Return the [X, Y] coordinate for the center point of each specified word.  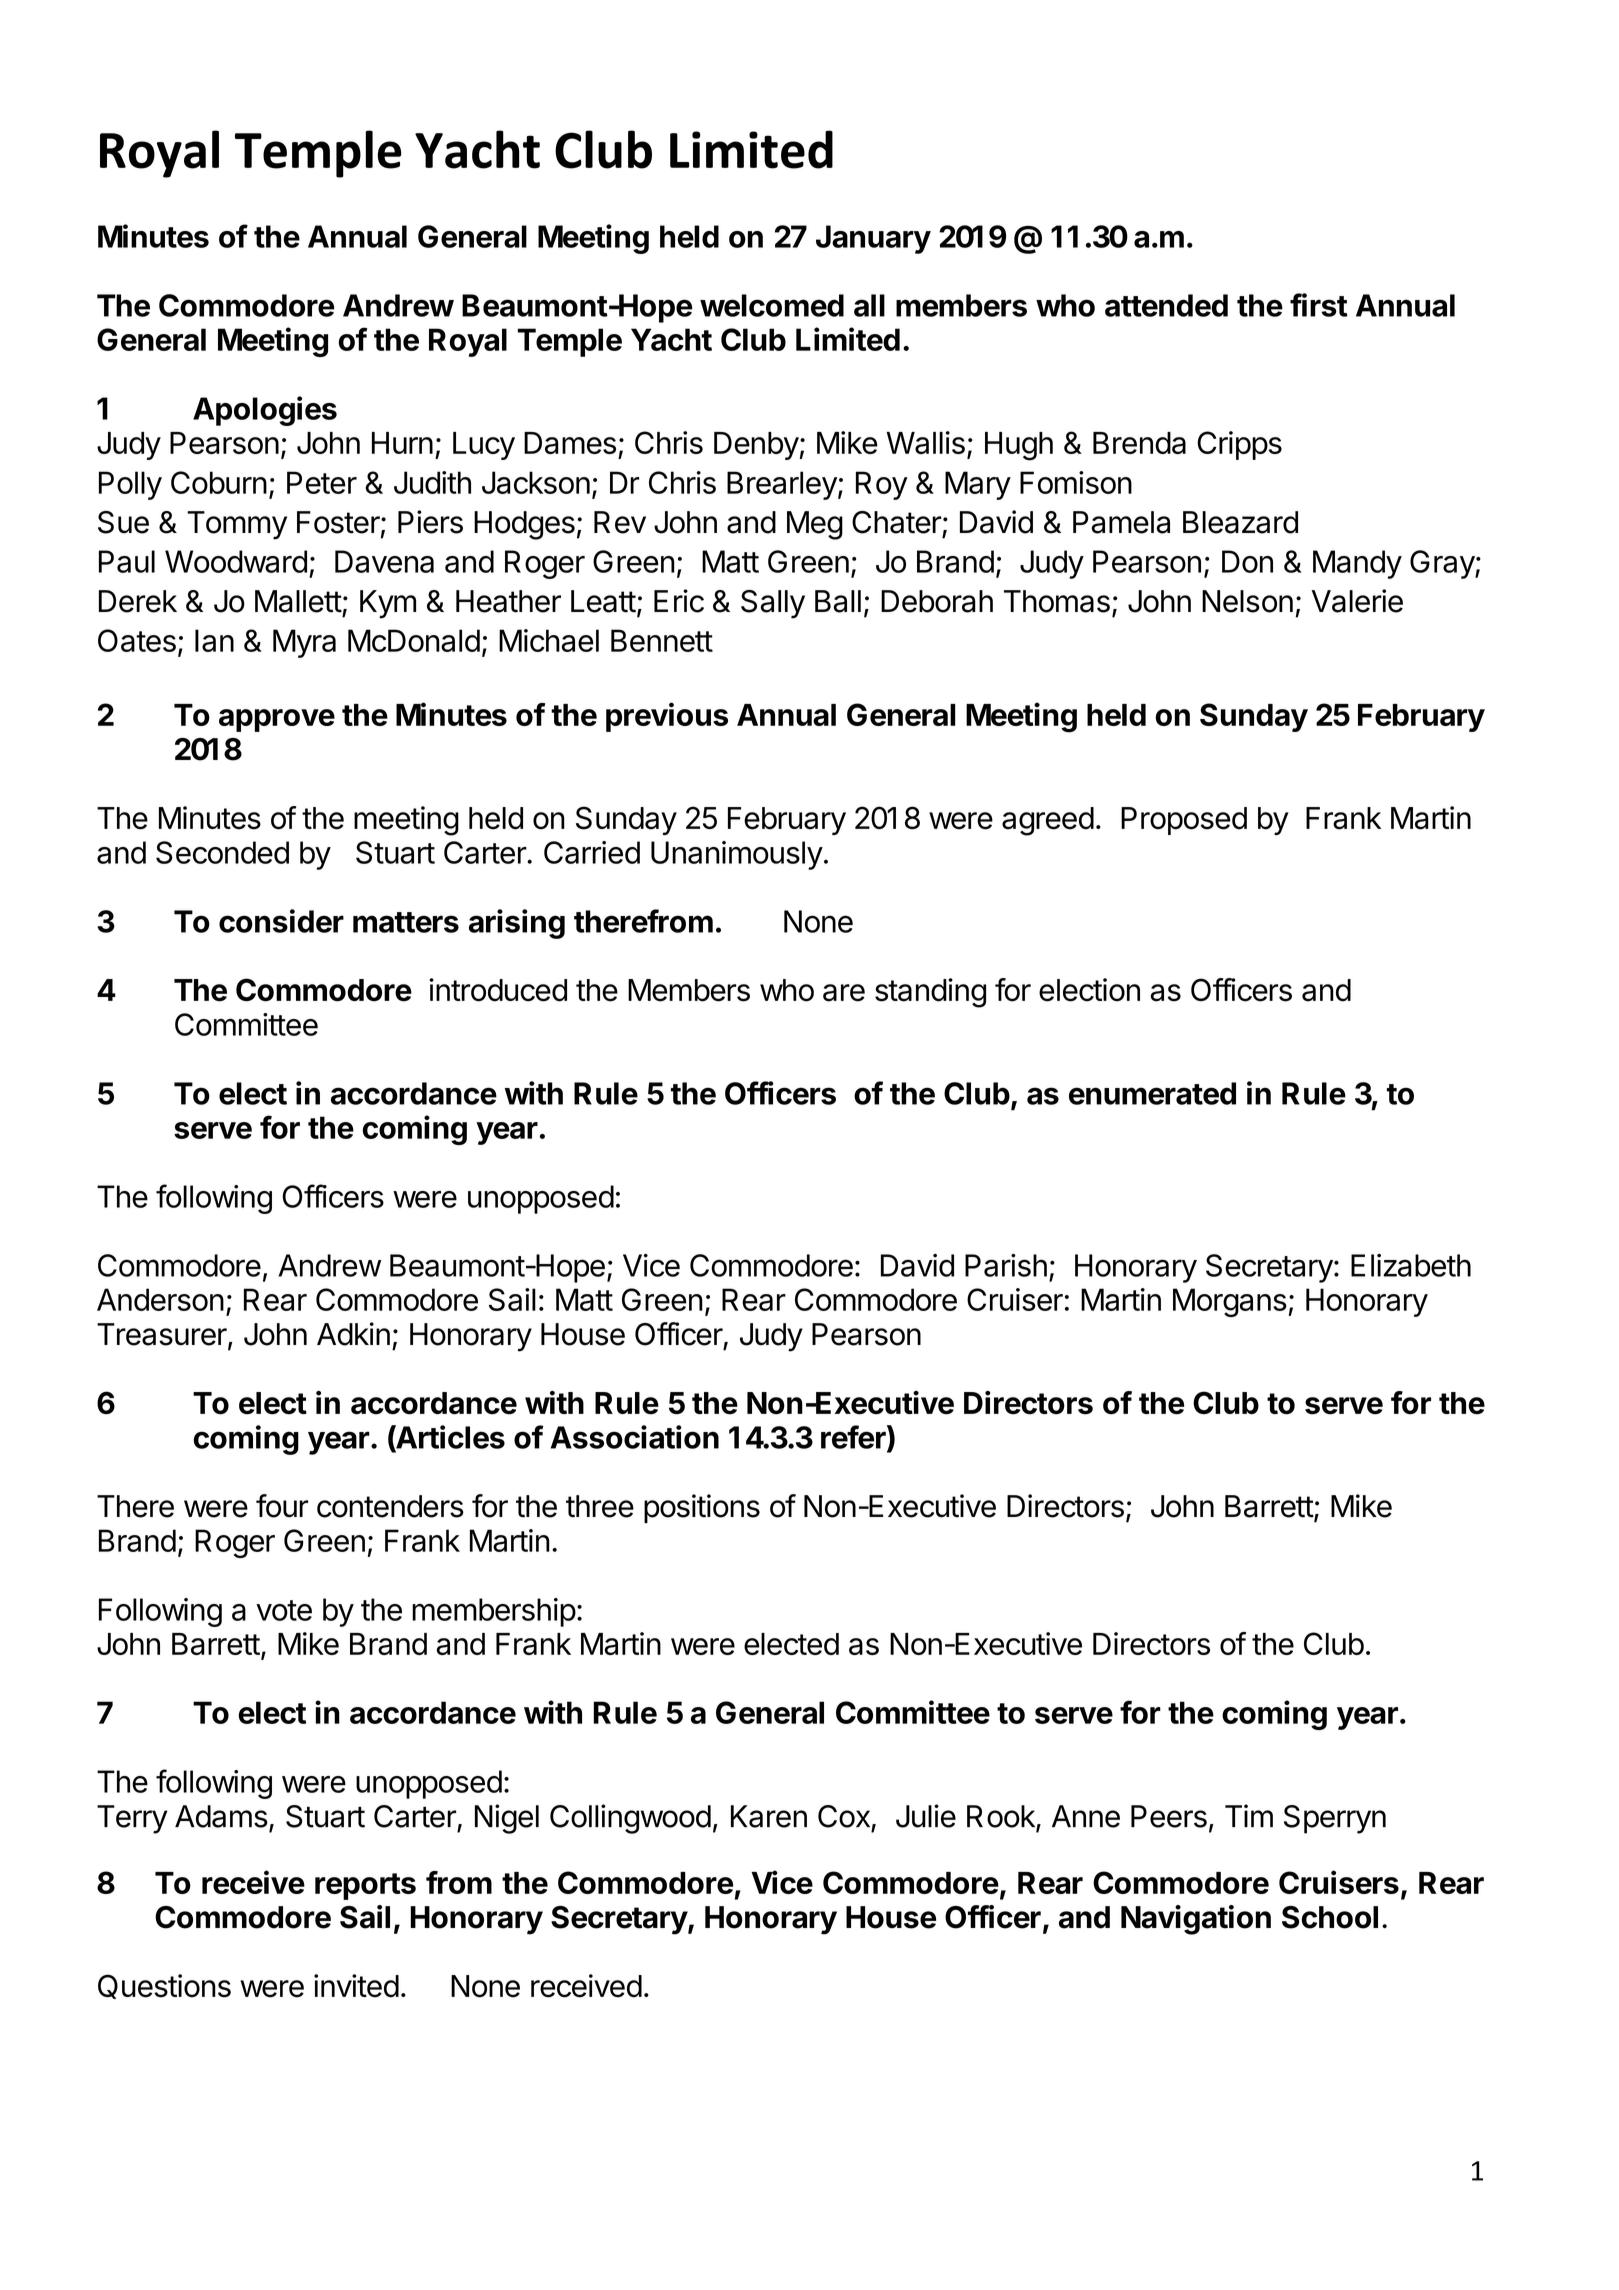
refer [854, 1438]
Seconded [222, 852]
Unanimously [737, 855]
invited [356, 1986]
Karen [769, 1816]
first [1319, 305]
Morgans [1230, 1302]
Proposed [1184, 821]
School [1330, 1917]
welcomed [772, 305]
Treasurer [162, 1334]
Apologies [265, 411]
